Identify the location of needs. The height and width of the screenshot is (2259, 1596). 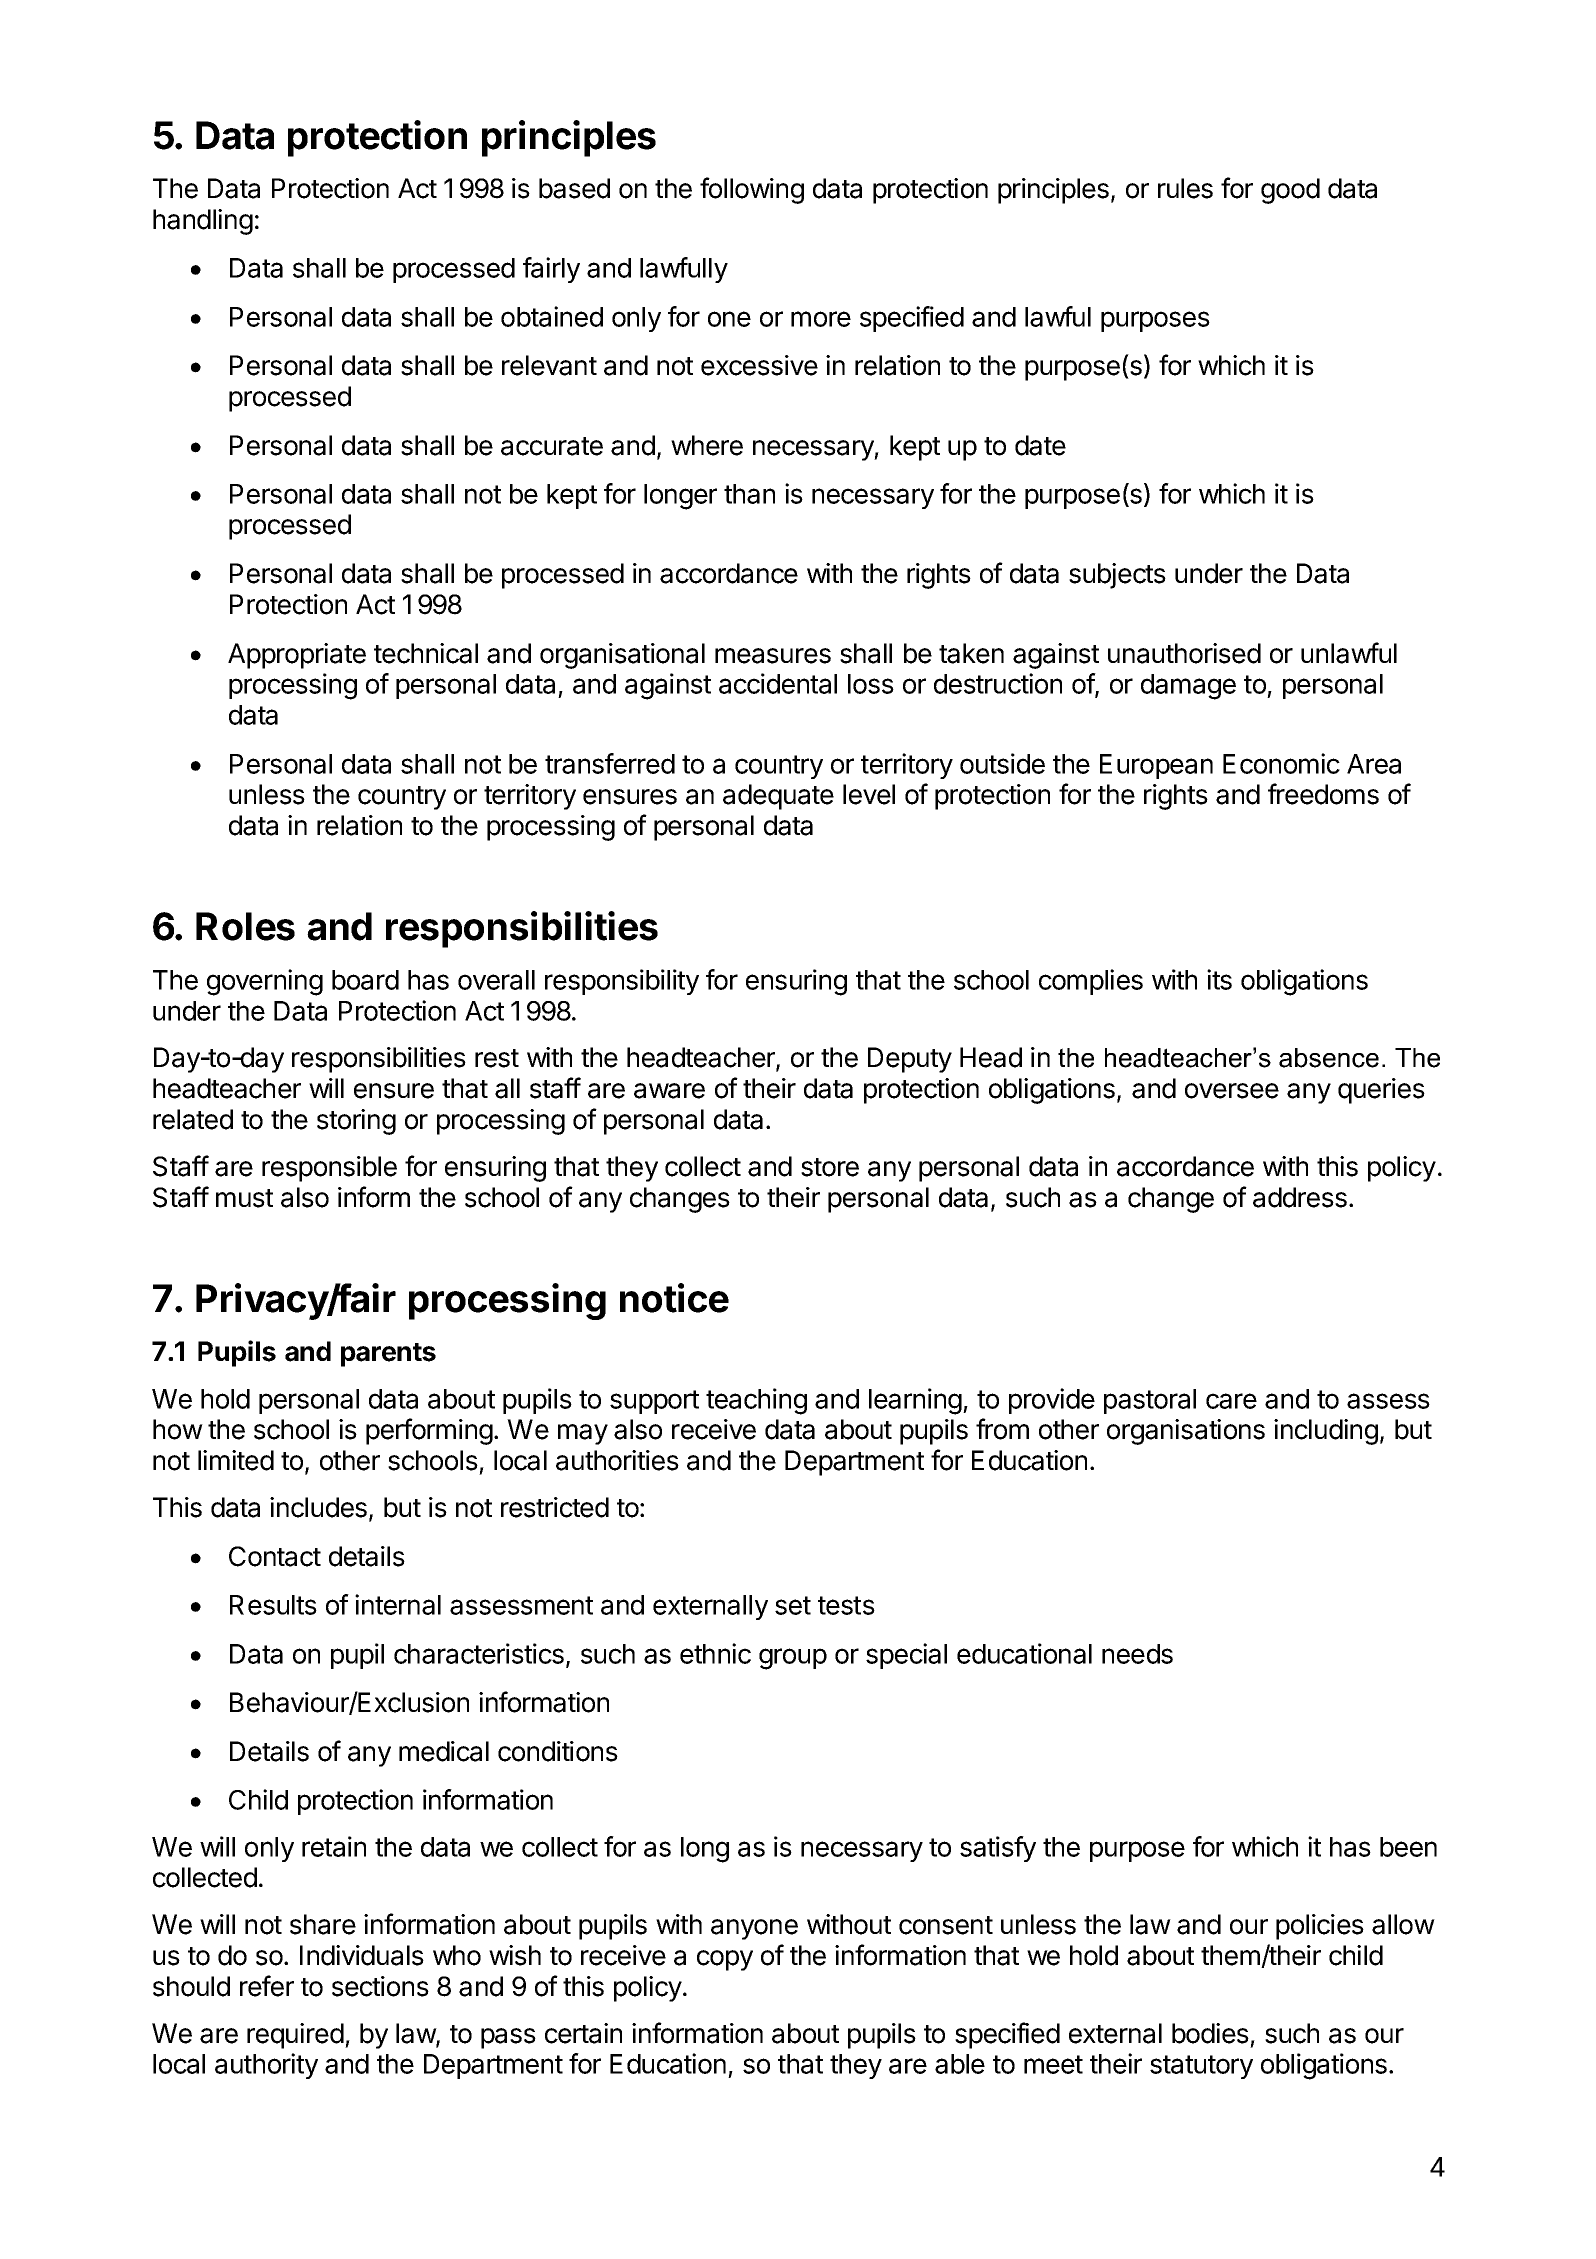
(1137, 1654).
